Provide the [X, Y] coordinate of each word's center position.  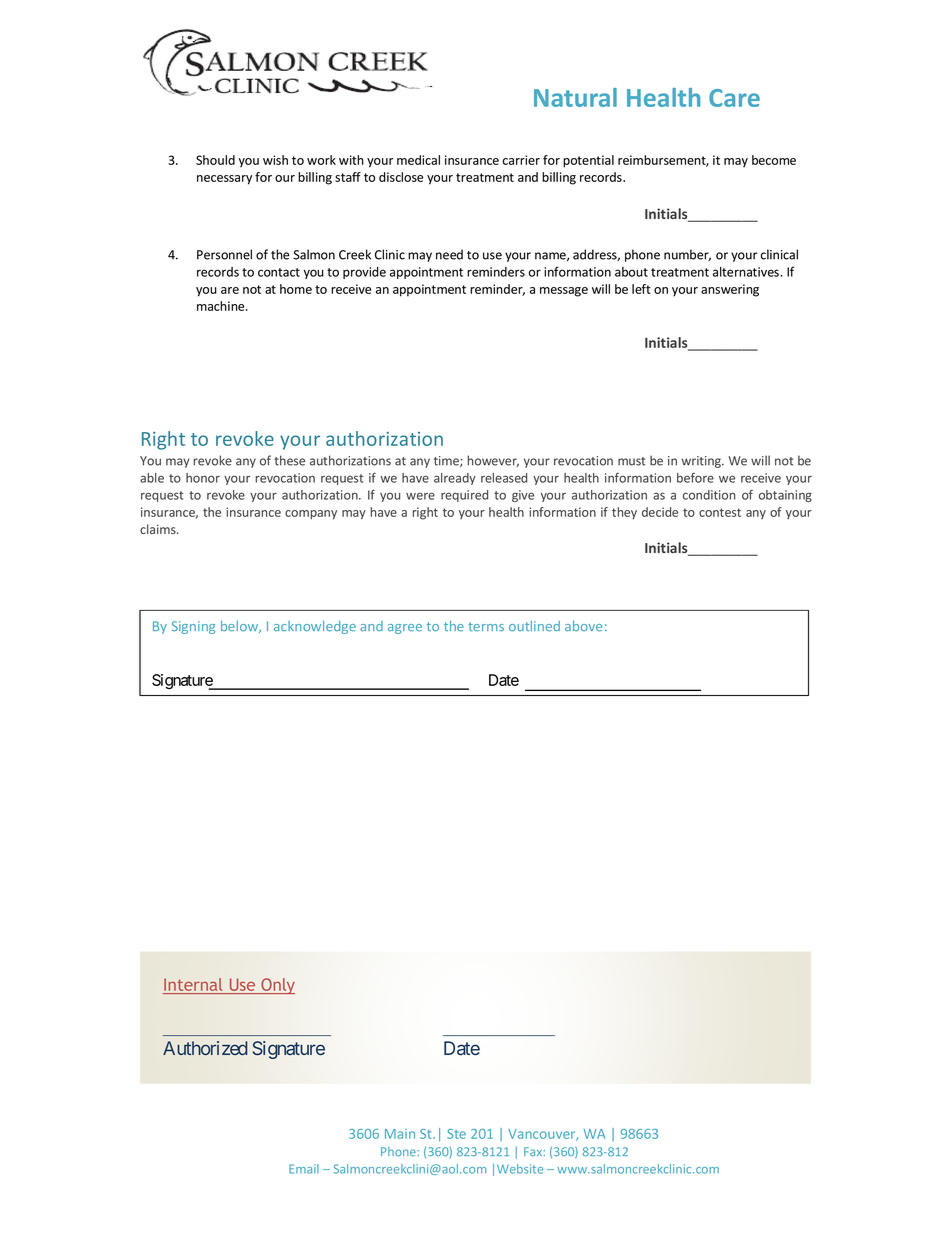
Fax [534, 1151]
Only [277, 986]
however [493, 461]
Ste [456, 1134]
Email [304, 1169]
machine [222, 306]
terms [486, 627]
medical [418, 160]
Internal [193, 984]
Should [215, 160]
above [583, 626]
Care [734, 98]
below [241, 627]
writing [702, 462]
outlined [534, 626]
